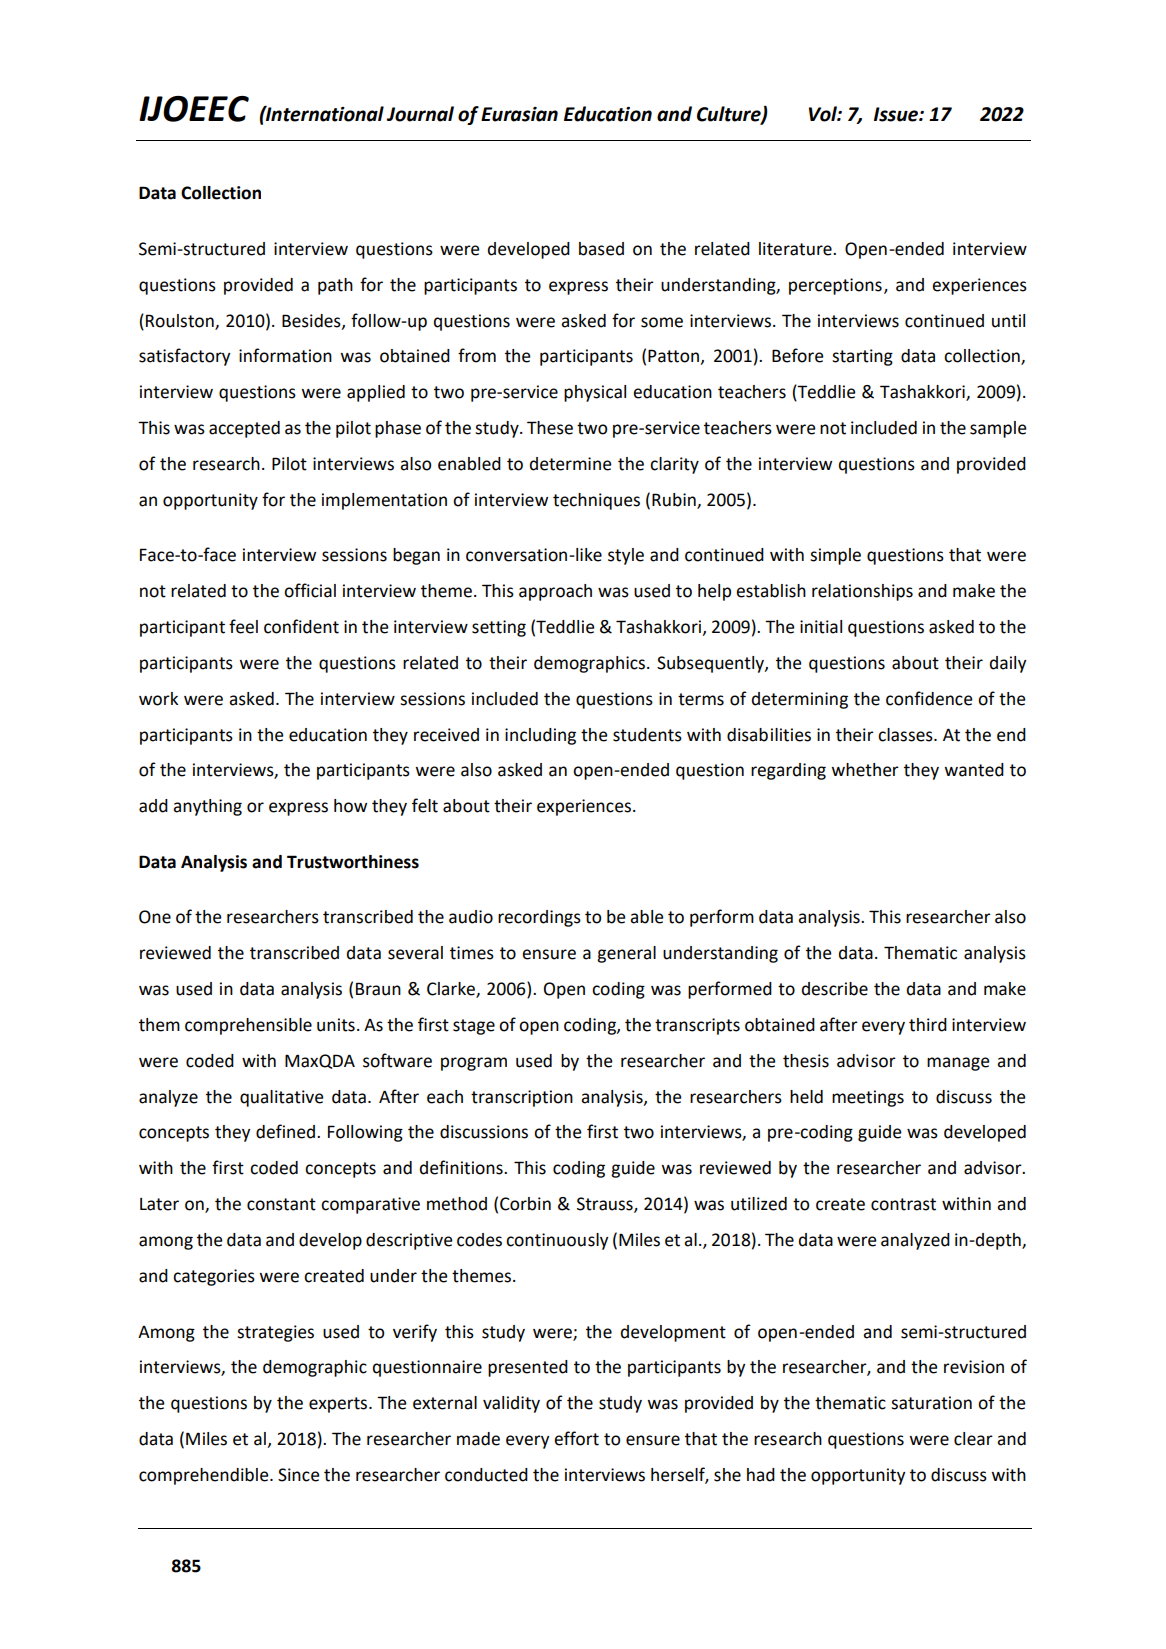 The height and width of the screenshot is (1649, 1166). What do you see at coordinates (299, 1475) in the screenshot?
I see `Since` at bounding box center [299, 1475].
